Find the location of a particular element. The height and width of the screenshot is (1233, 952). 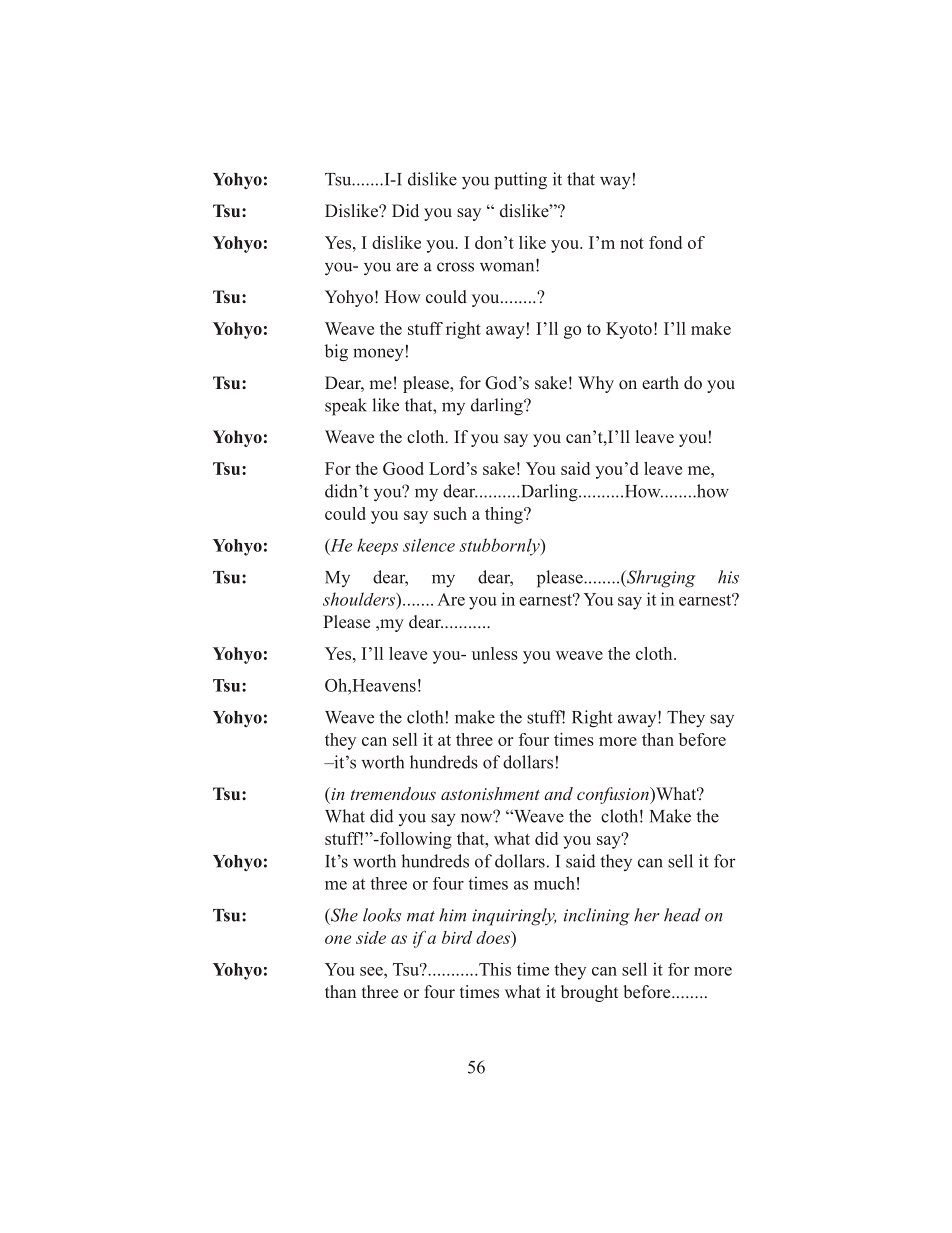

putting is located at coordinates (520, 181).
